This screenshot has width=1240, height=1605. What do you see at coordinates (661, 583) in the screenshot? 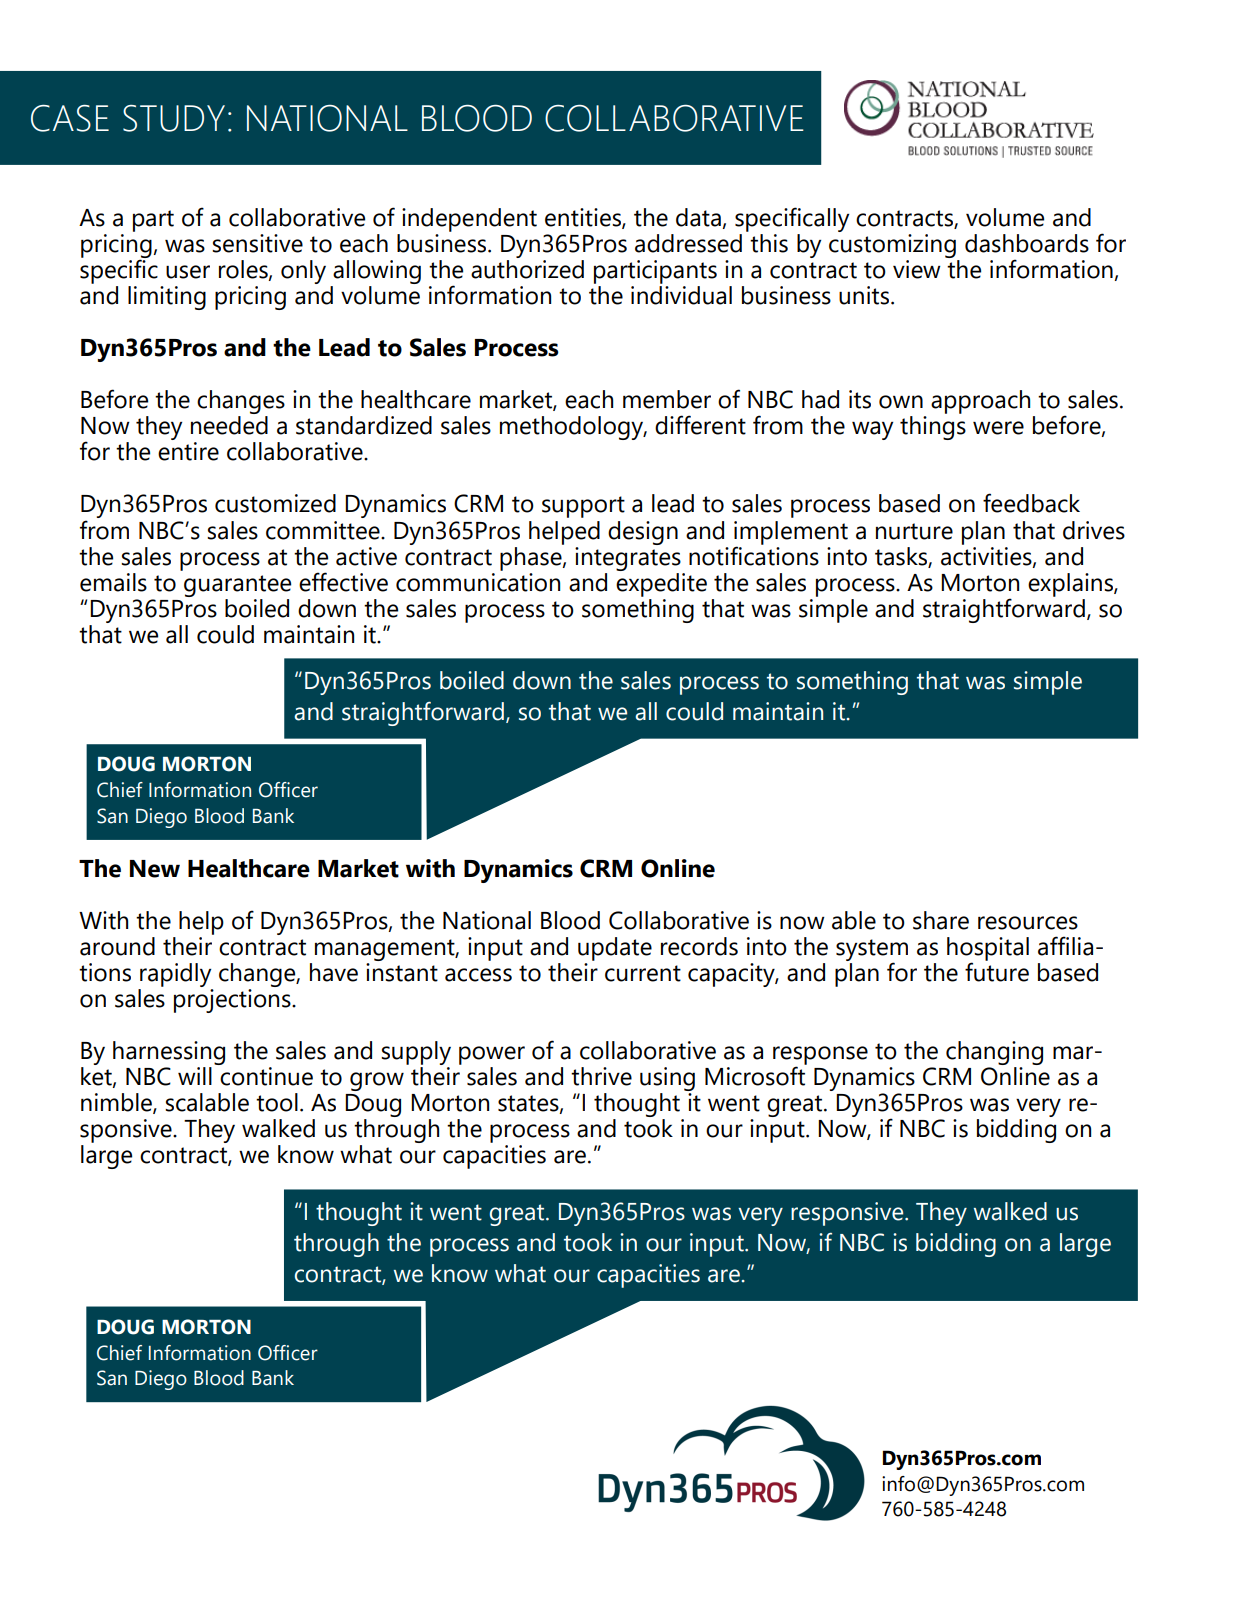
I see `expedite` at bounding box center [661, 583].
